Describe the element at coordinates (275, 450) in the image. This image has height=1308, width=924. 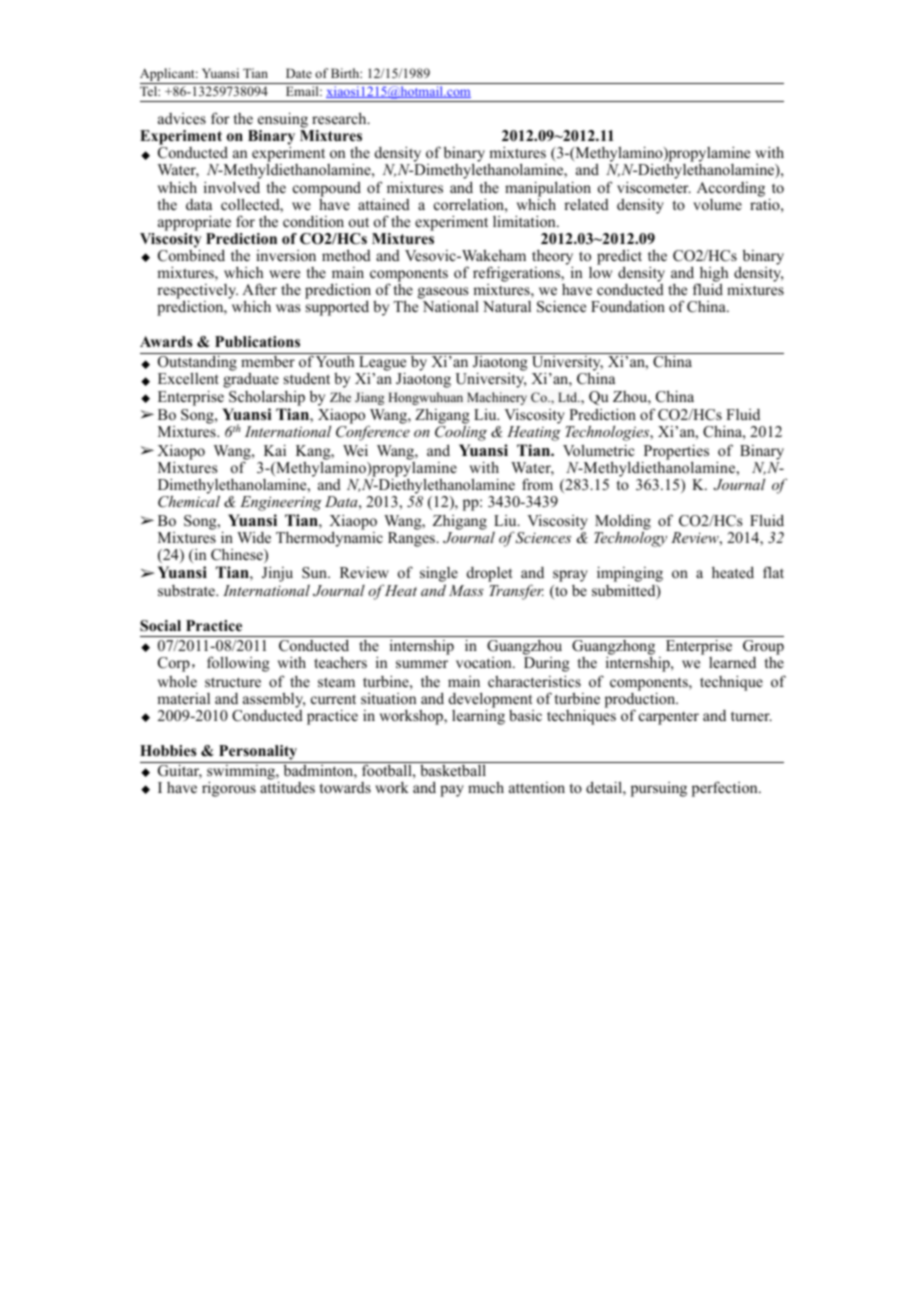
I see `Kai` at that location.
